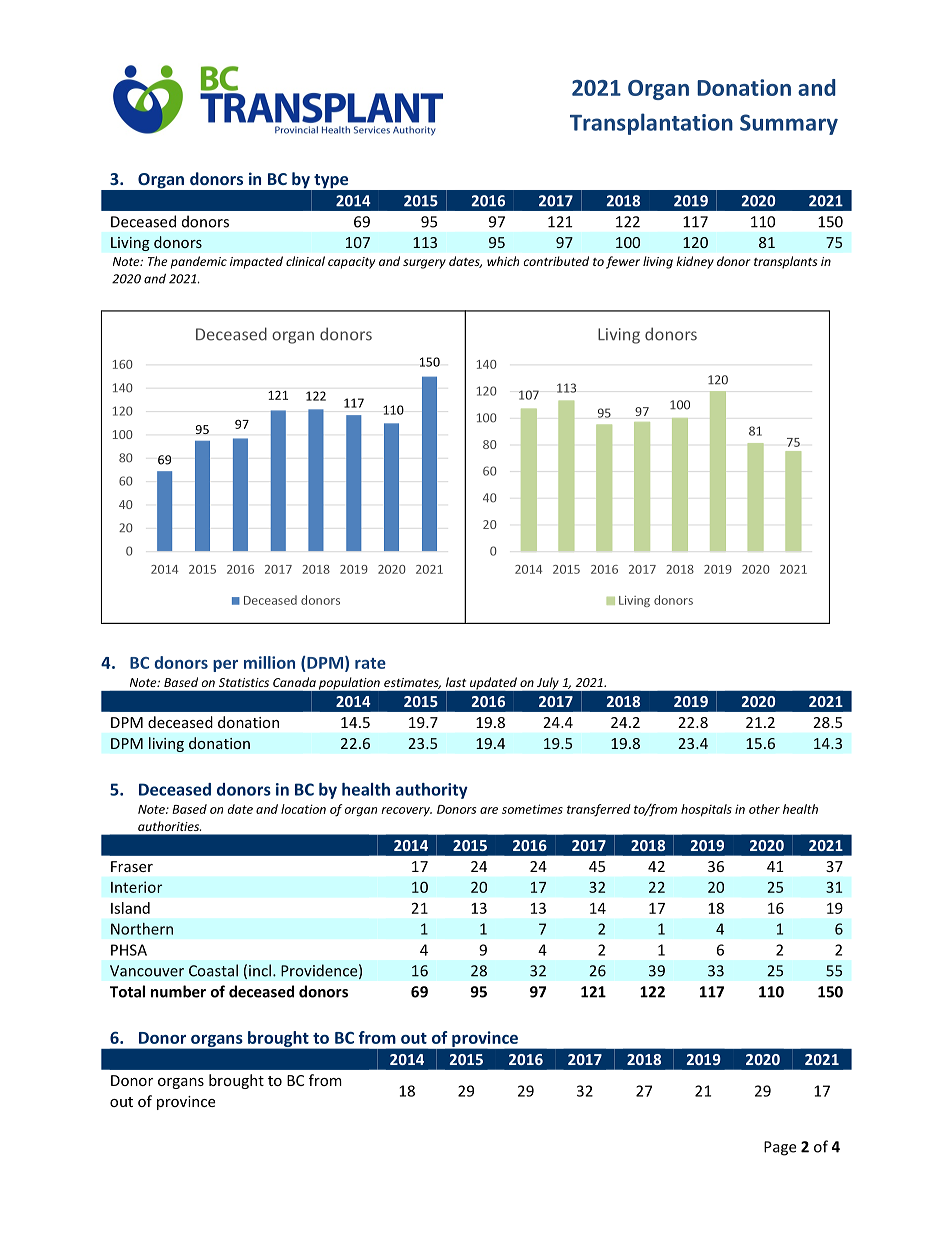 Image resolution: width=952 pixels, height=1233 pixels. What do you see at coordinates (785, 262) in the screenshot?
I see `transplants` at bounding box center [785, 262].
